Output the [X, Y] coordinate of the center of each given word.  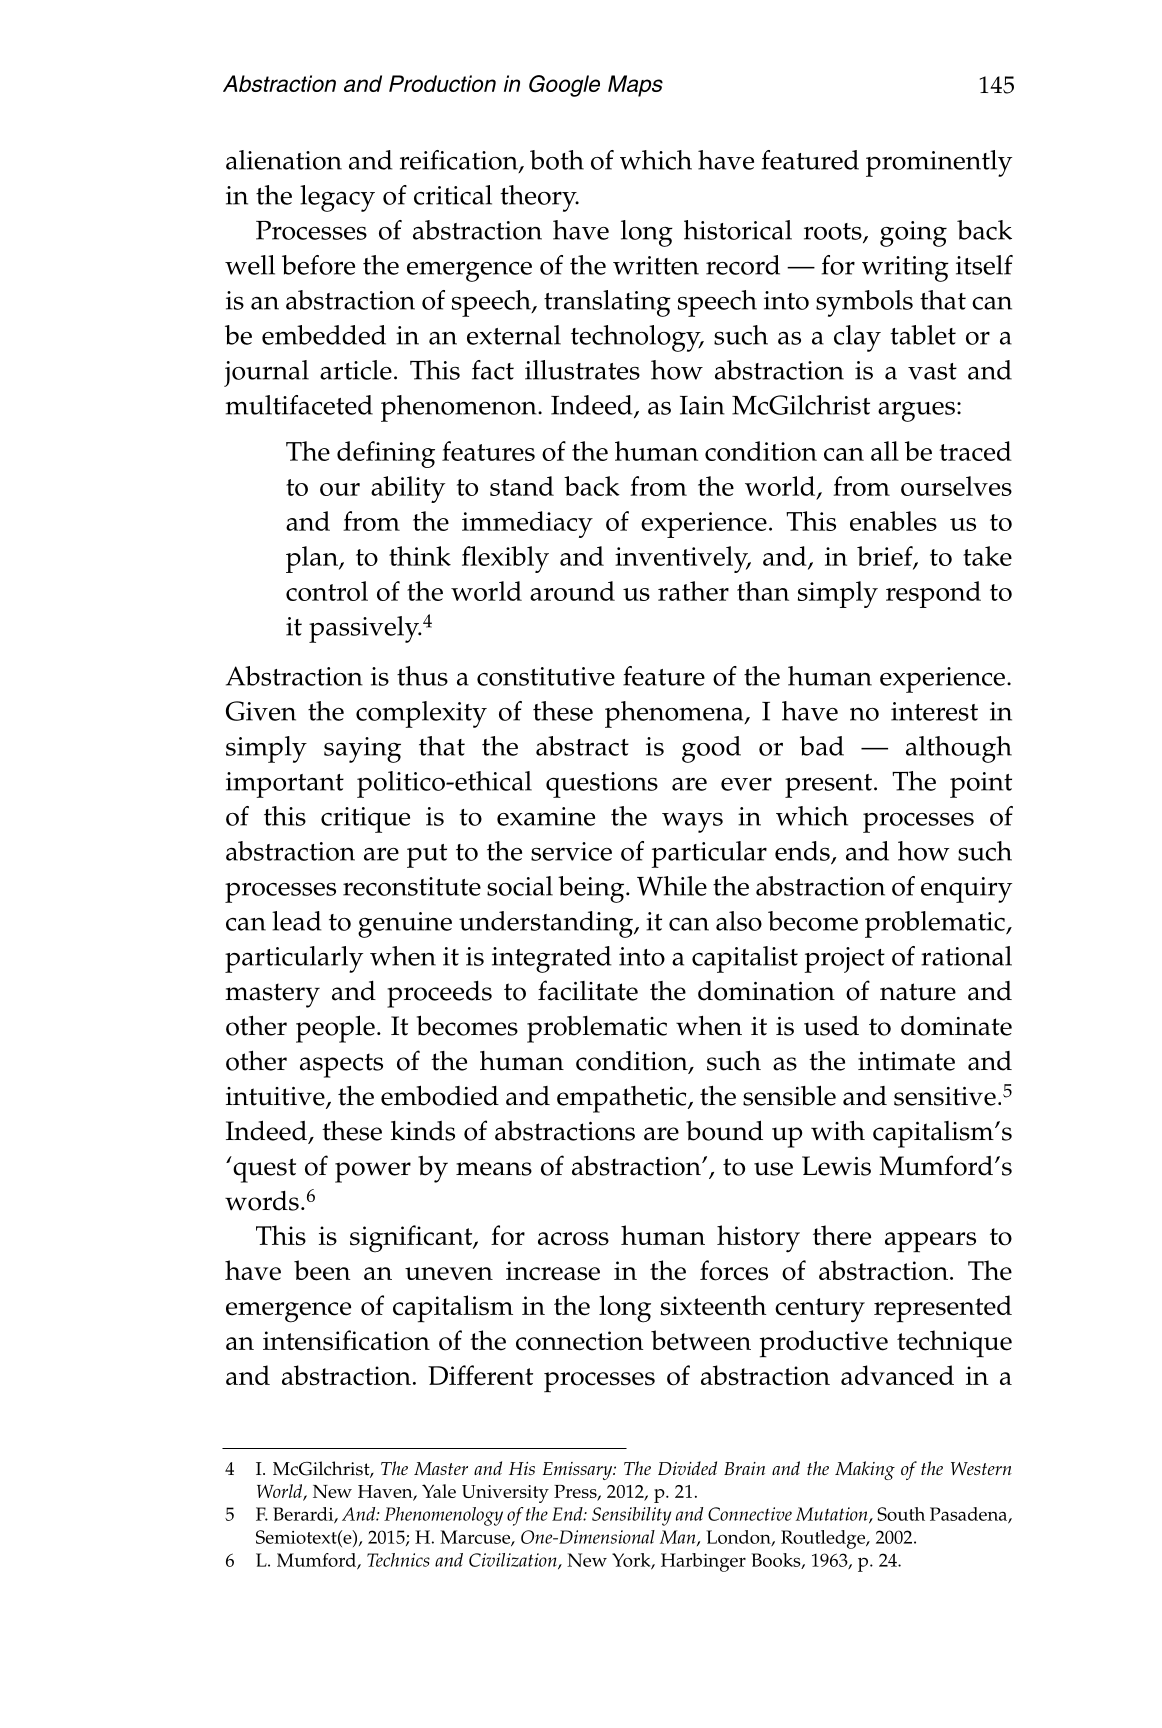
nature [918, 992]
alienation [284, 160]
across [573, 1239]
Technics [398, 1560]
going [913, 234]
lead [297, 921]
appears [930, 1242]
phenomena [675, 714]
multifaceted [299, 405]
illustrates [582, 370]
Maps [635, 86]
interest [934, 711]
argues [916, 411]
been [322, 1270]
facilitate [588, 990]
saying [362, 750]
